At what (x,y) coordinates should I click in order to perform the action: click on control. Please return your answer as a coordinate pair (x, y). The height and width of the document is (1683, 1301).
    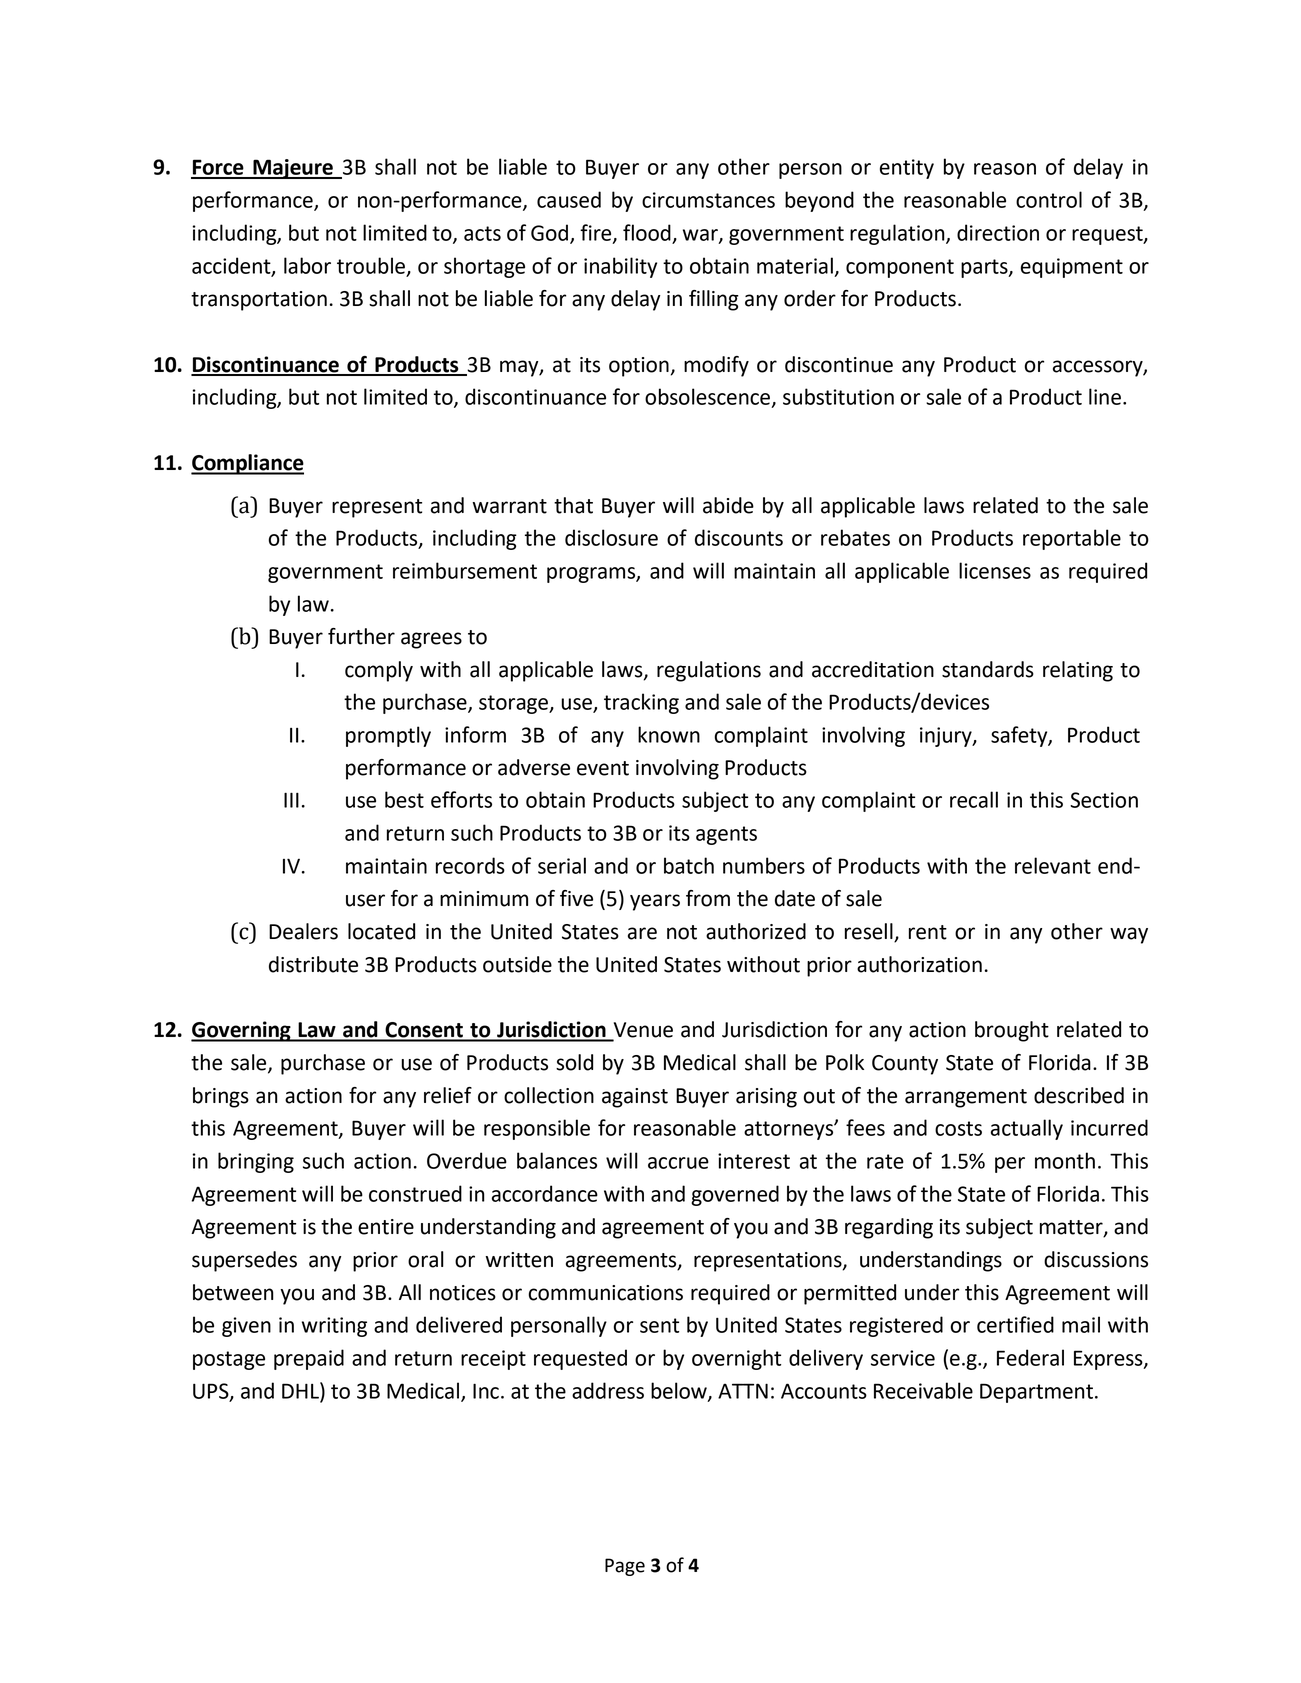
    Looking at the image, I should click on (1049, 199).
